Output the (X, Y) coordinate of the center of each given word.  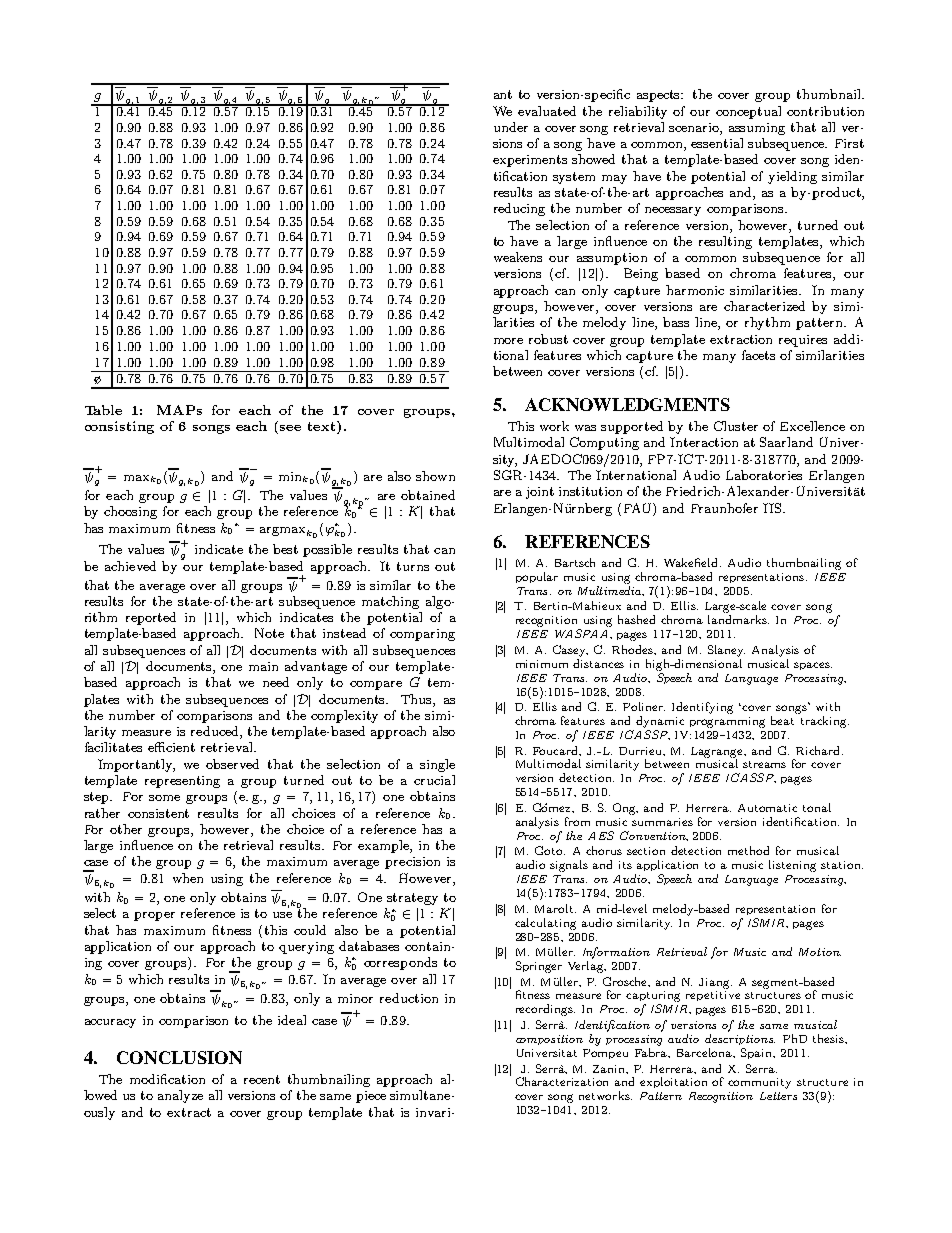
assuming (757, 129)
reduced (216, 732)
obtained (428, 495)
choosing (130, 512)
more (508, 341)
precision (412, 863)
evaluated (547, 111)
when (188, 878)
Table (103, 410)
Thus (417, 699)
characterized (764, 306)
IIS (773, 508)
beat (782, 720)
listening (792, 866)
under (511, 127)
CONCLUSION (179, 1057)
